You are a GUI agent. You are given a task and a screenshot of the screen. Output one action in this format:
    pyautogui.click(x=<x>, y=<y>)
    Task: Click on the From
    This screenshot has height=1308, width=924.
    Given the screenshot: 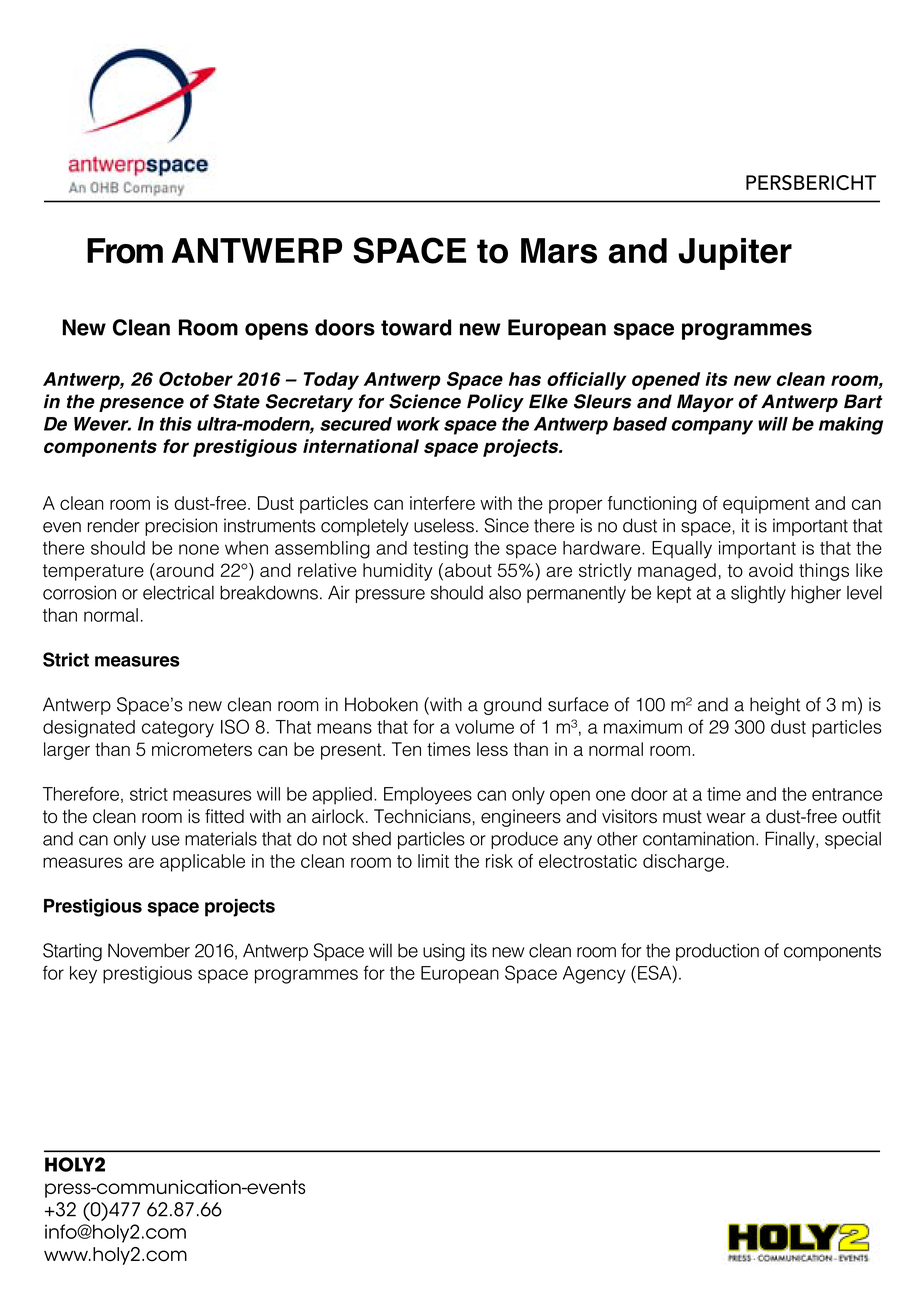 What is the action you would take?
    pyautogui.click(x=125, y=251)
